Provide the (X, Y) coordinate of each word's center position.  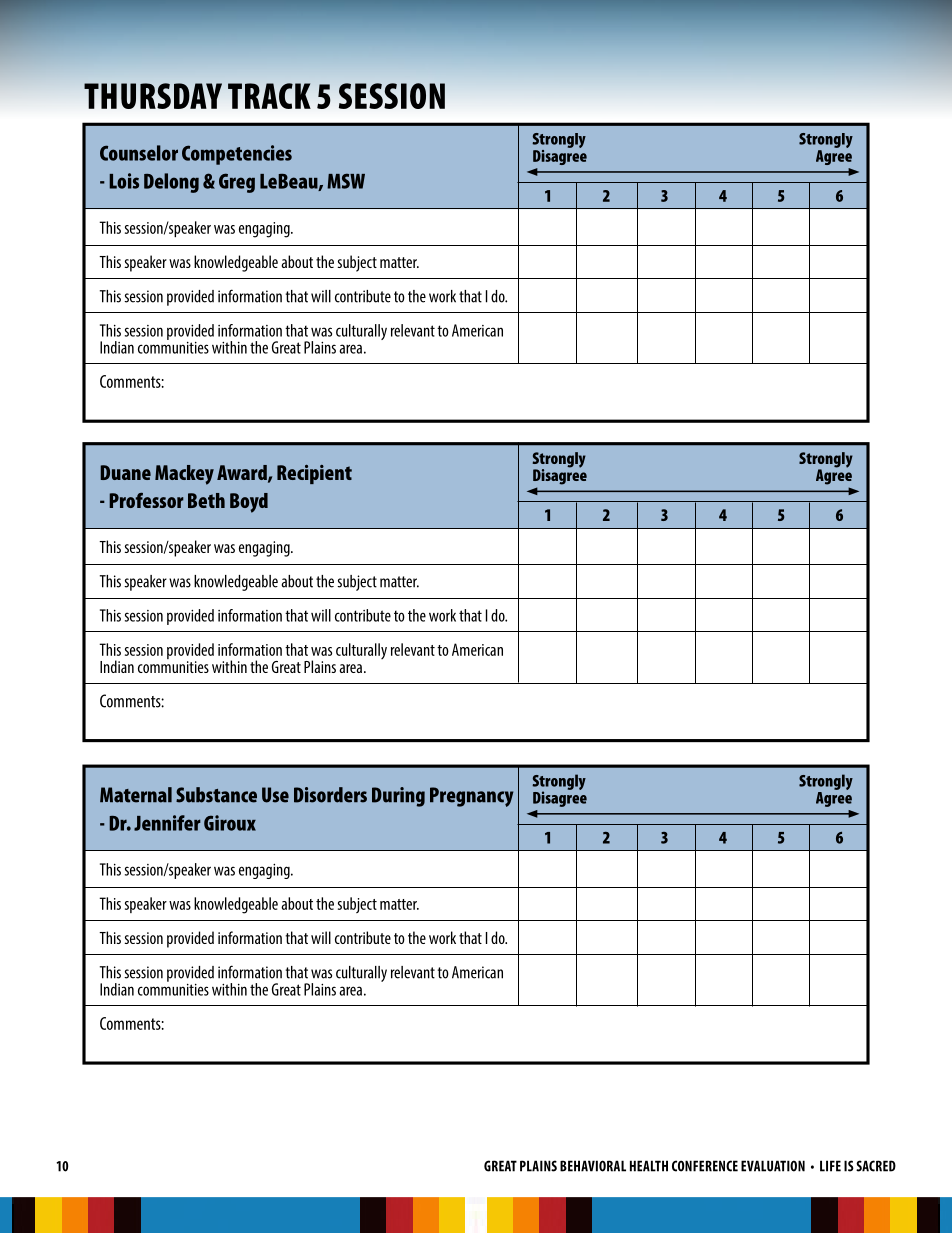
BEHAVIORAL (593, 1166)
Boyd (249, 503)
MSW (346, 181)
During (398, 797)
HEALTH (649, 1166)
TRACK (269, 96)
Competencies (237, 155)
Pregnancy (471, 797)
